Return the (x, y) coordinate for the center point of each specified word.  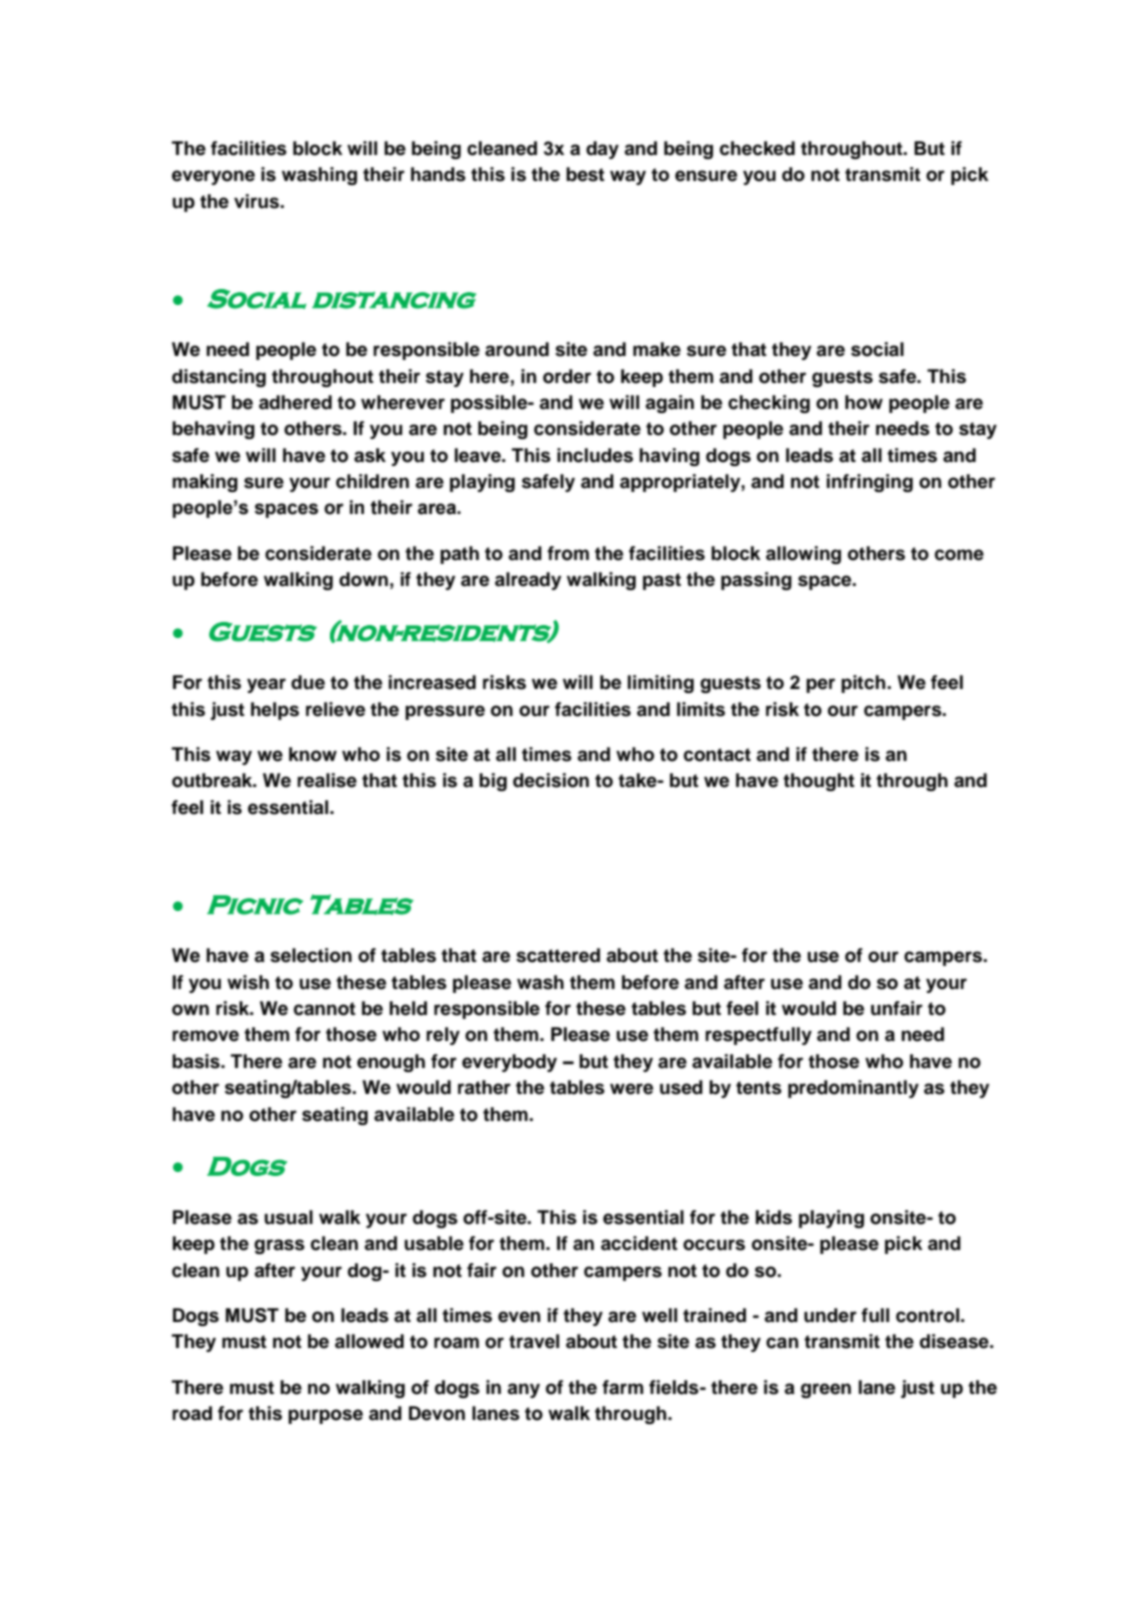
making (205, 483)
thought (819, 782)
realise (327, 780)
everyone (213, 177)
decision (551, 780)
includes (595, 455)
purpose (325, 1416)
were (631, 1089)
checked (757, 148)
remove (205, 1036)
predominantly (853, 1089)
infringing (870, 483)
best (585, 174)
